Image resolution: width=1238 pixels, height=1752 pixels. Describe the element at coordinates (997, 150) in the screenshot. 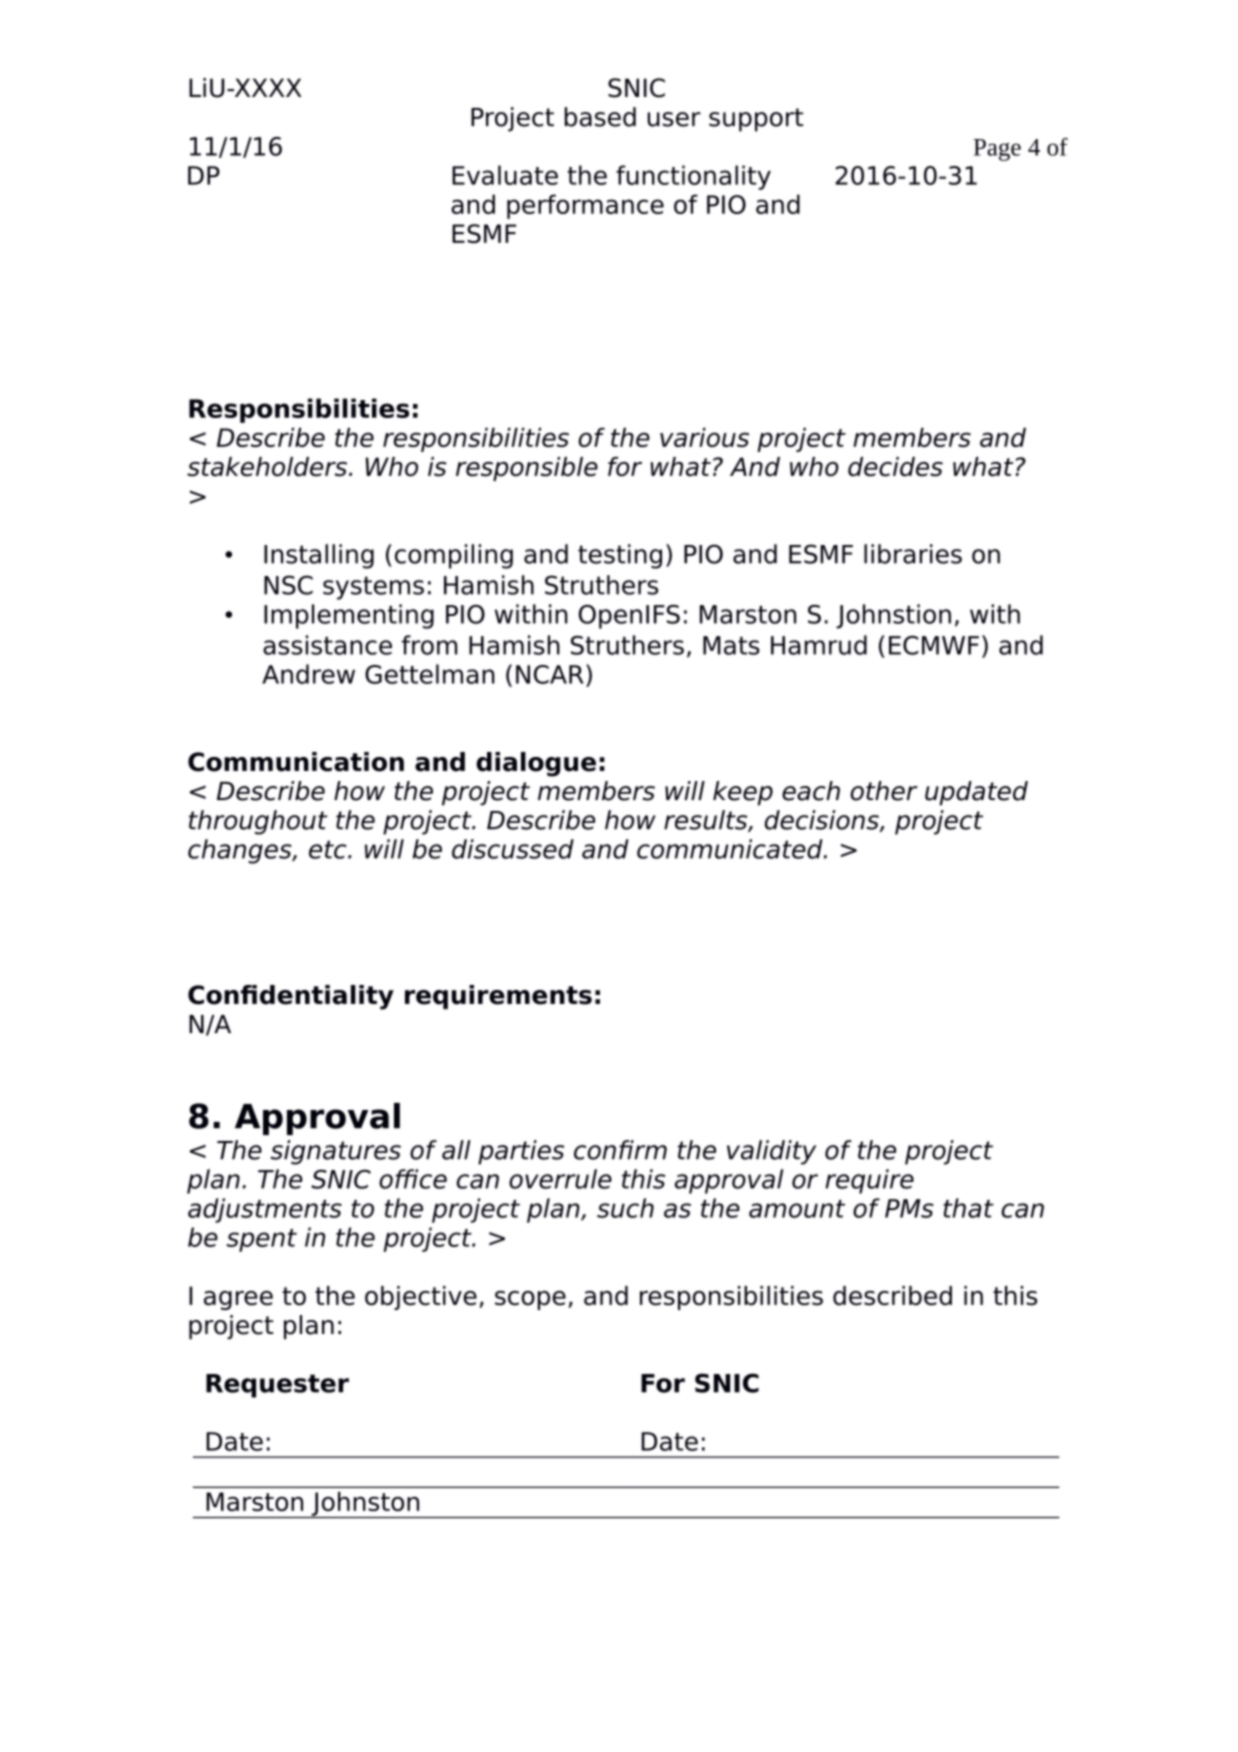

I see `Page` at that location.
